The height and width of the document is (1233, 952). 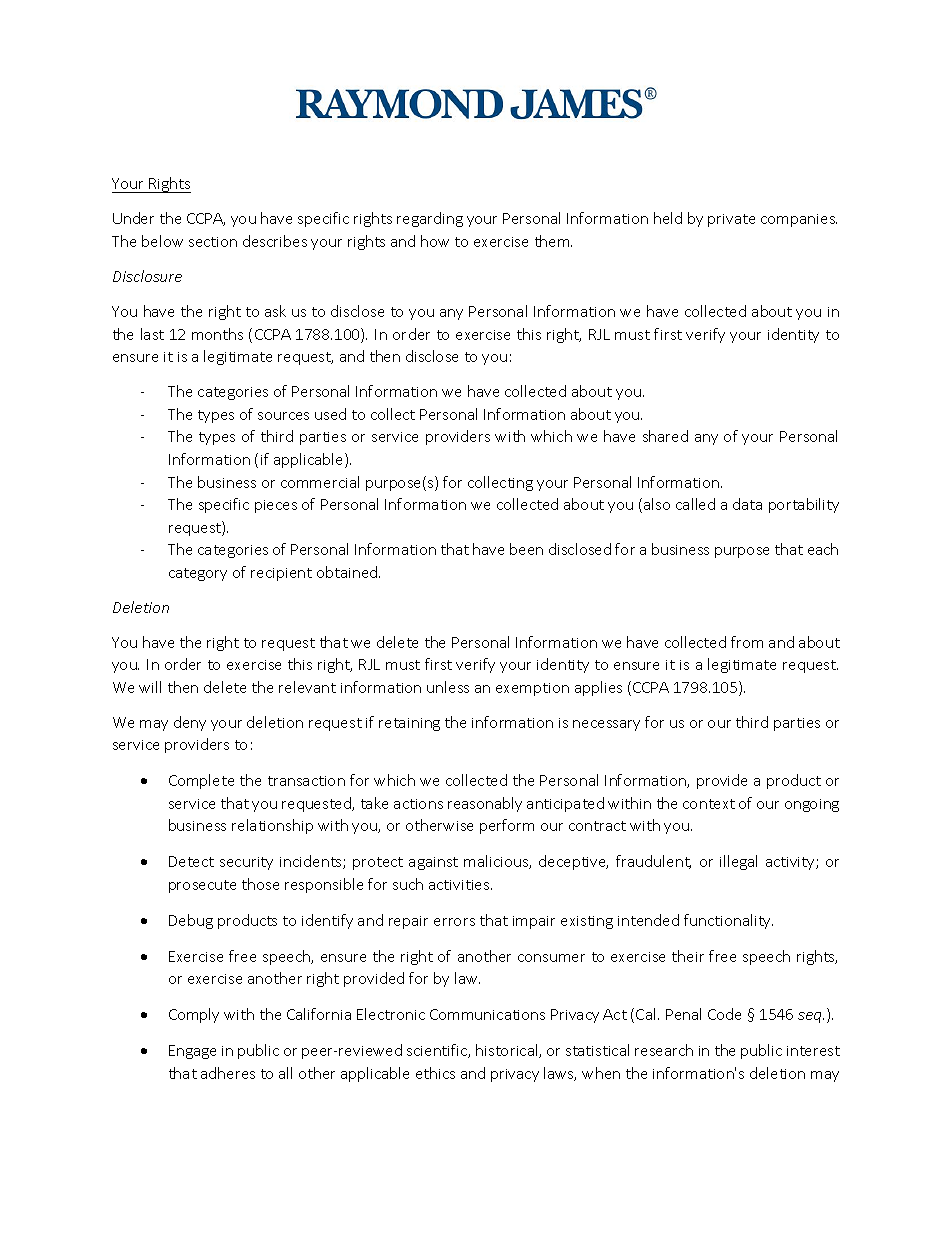 What do you see at coordinates (747, 642) in the document?
I see `from` at bounding box center [747, 642].
